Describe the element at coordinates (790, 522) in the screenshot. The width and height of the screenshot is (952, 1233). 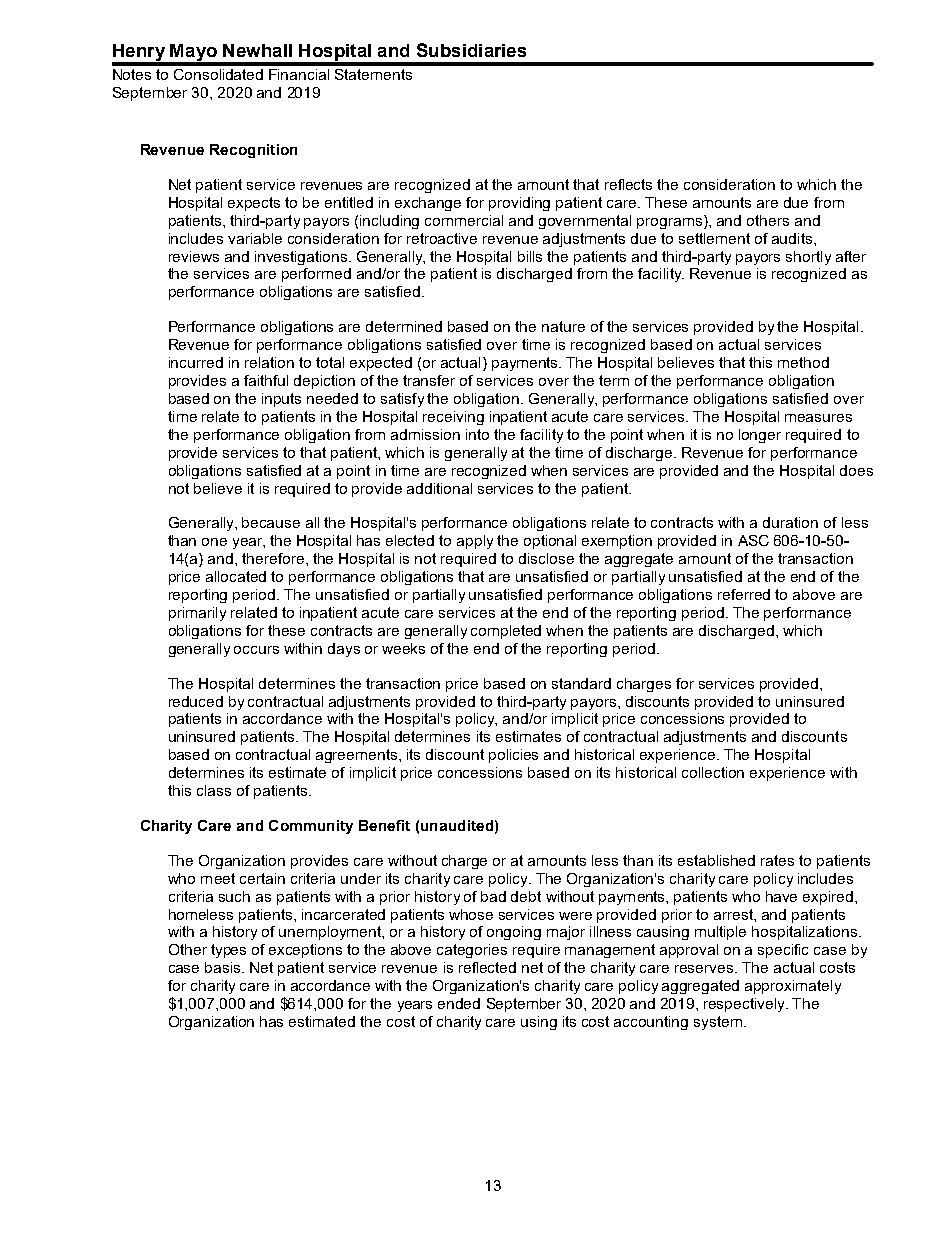
I see `duration` at that location.
